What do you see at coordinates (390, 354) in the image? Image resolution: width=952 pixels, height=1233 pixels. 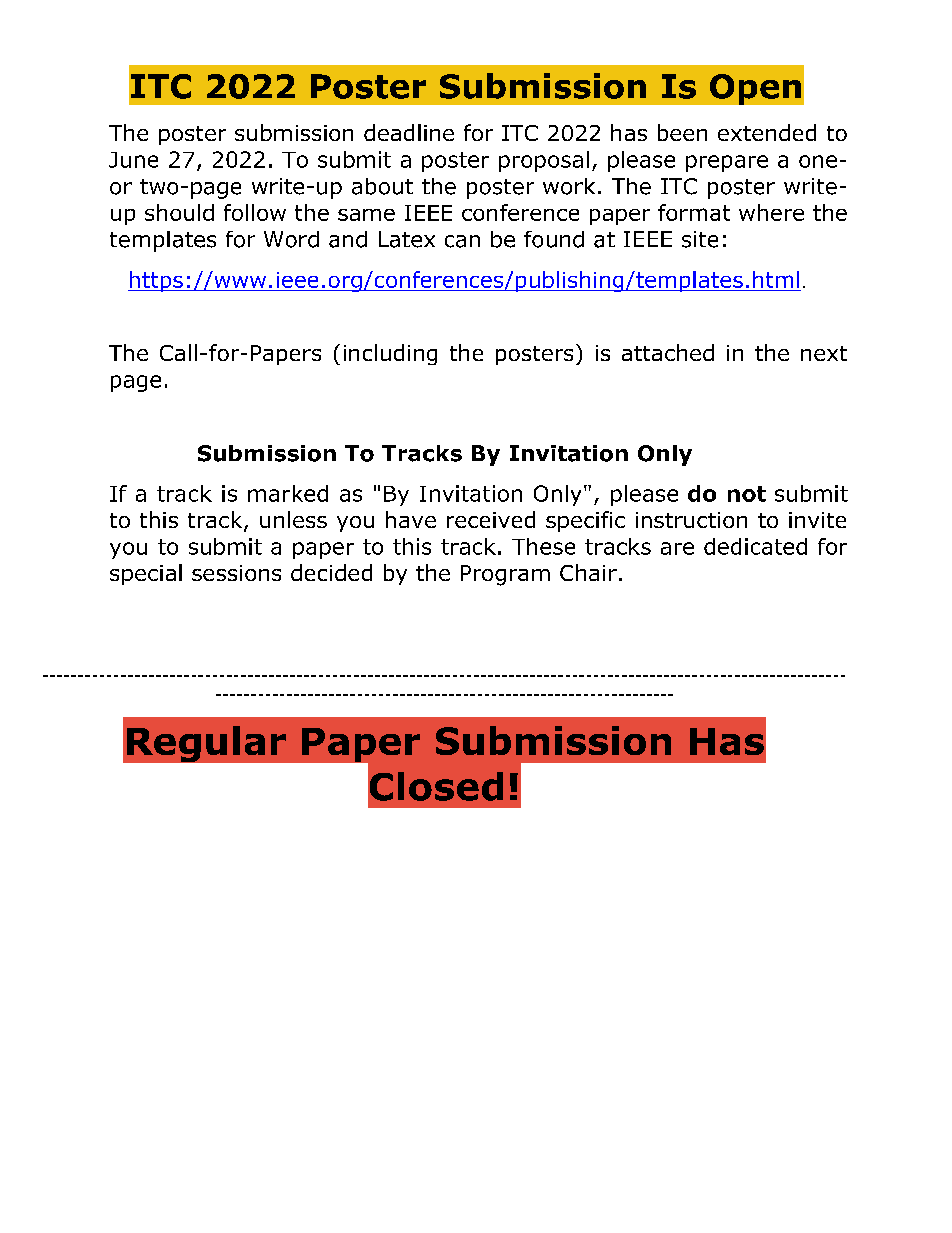 I see `including` at bounding box center [390, 354].
